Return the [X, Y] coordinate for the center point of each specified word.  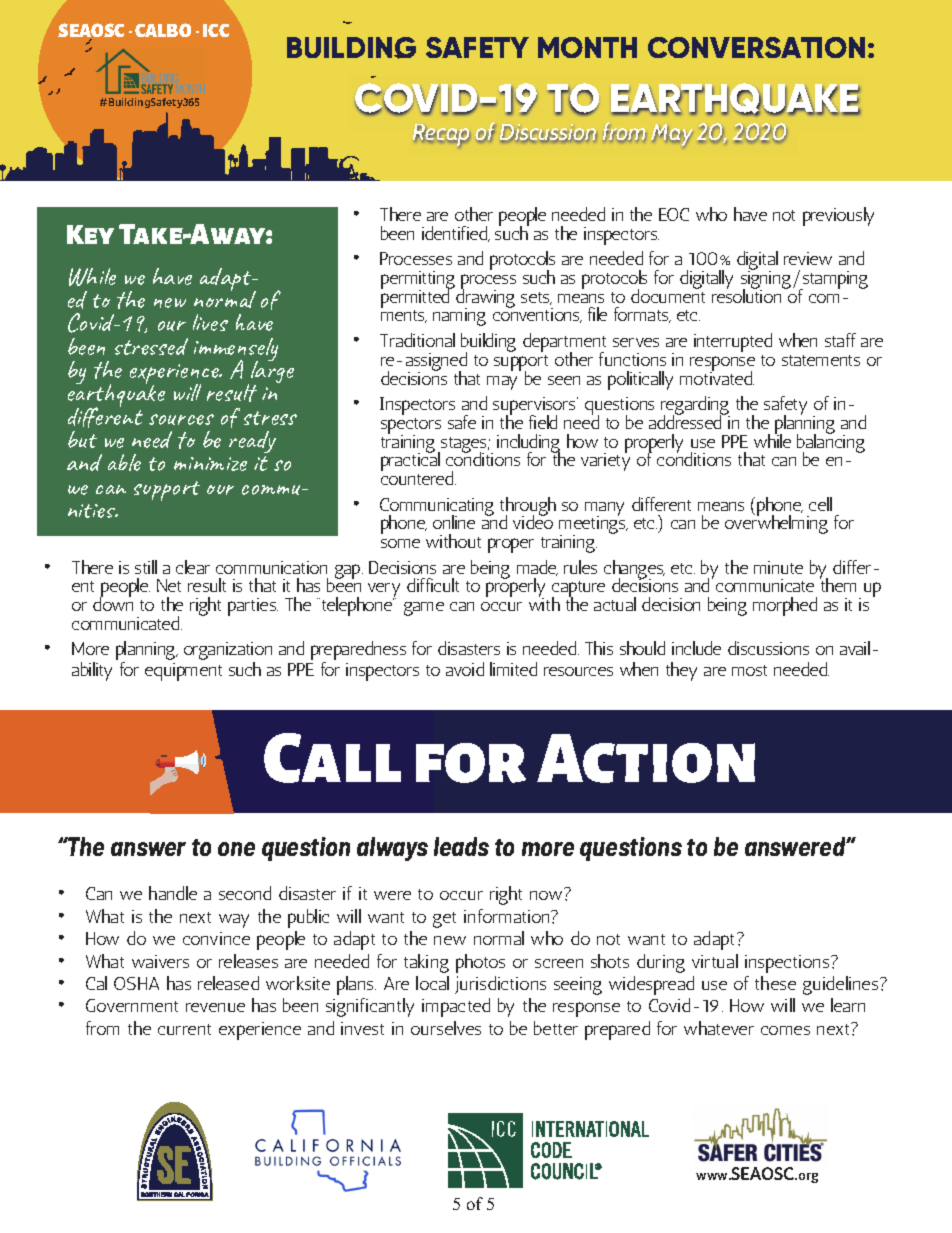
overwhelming [776, 523]
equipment [183, 672]
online [454, 522]
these [775, 983]
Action [646, 758]
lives [210, 322]
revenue [215, 1007]
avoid [465, 669]
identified [456, 234]
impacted [456, 1007]
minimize [210, 464]
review [808, 258]
